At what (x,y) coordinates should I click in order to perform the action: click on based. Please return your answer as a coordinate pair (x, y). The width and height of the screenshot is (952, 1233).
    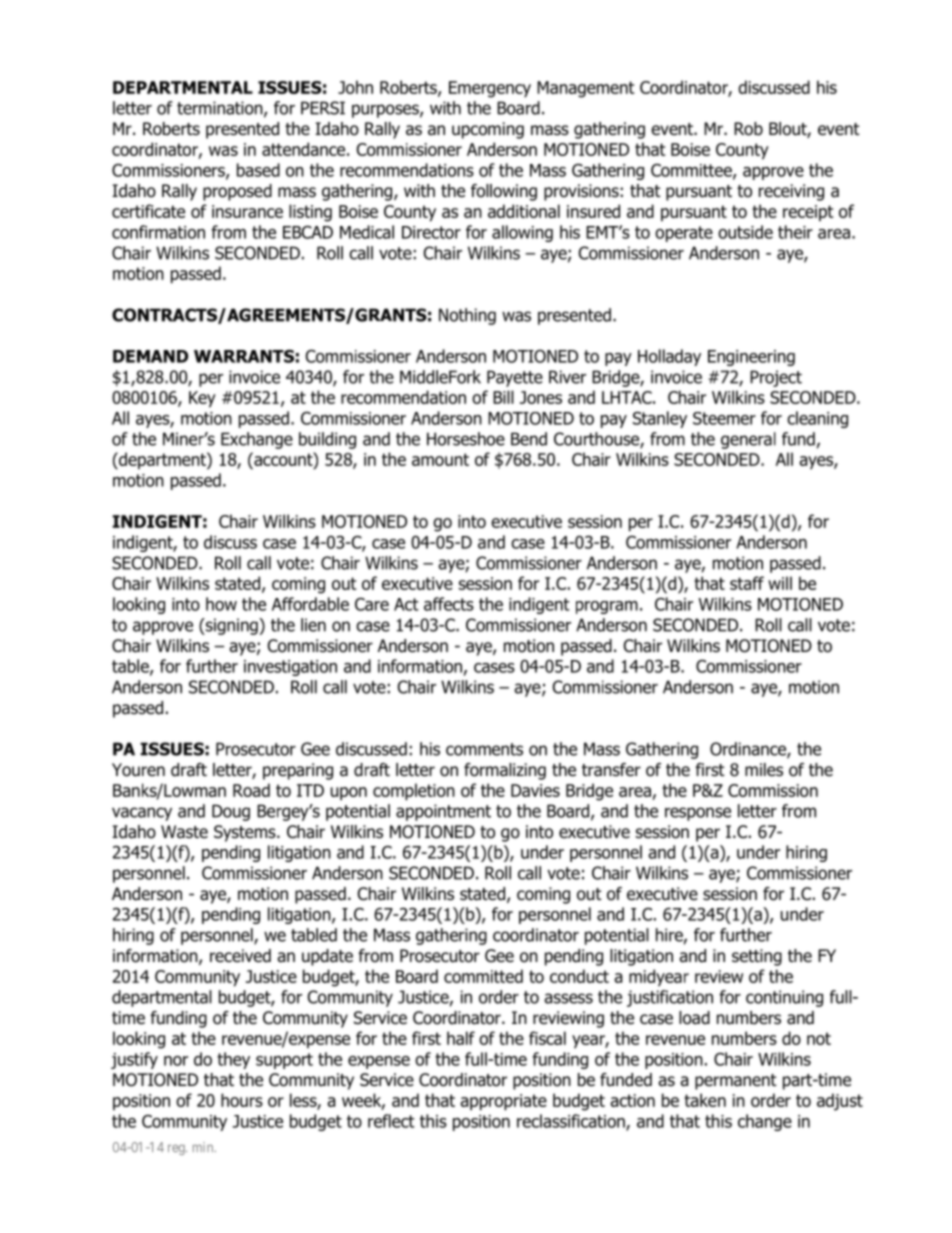
    Looking at the image, I should click on (258, 170).
